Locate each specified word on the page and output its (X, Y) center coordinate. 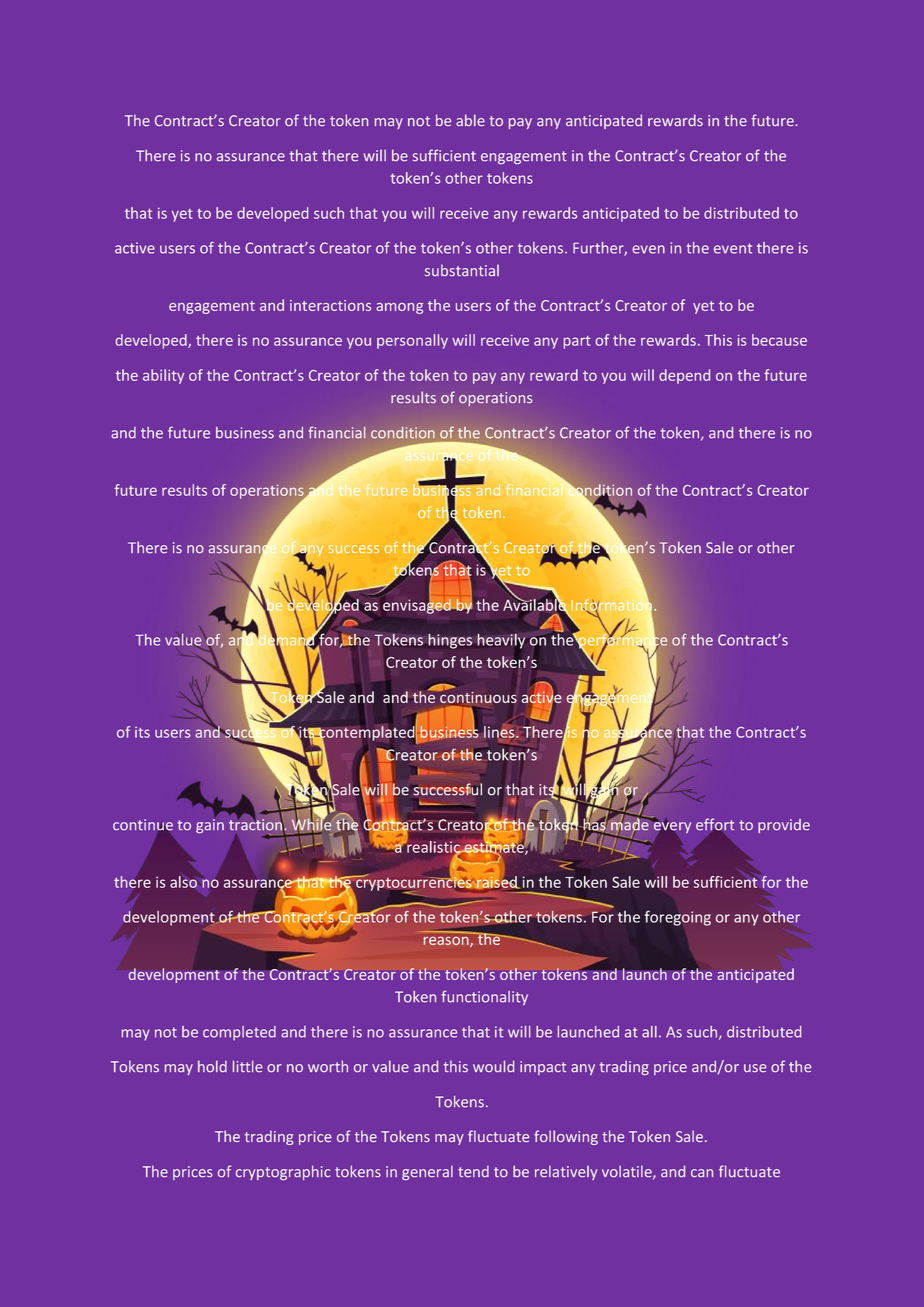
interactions (330, 305)
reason (447, 942)
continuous (477, 696)
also (183, 881)
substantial (462, 270)
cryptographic (283, 1172)
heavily (501, 641)
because (779, 340)
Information (613, 604)
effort (715, 825)
